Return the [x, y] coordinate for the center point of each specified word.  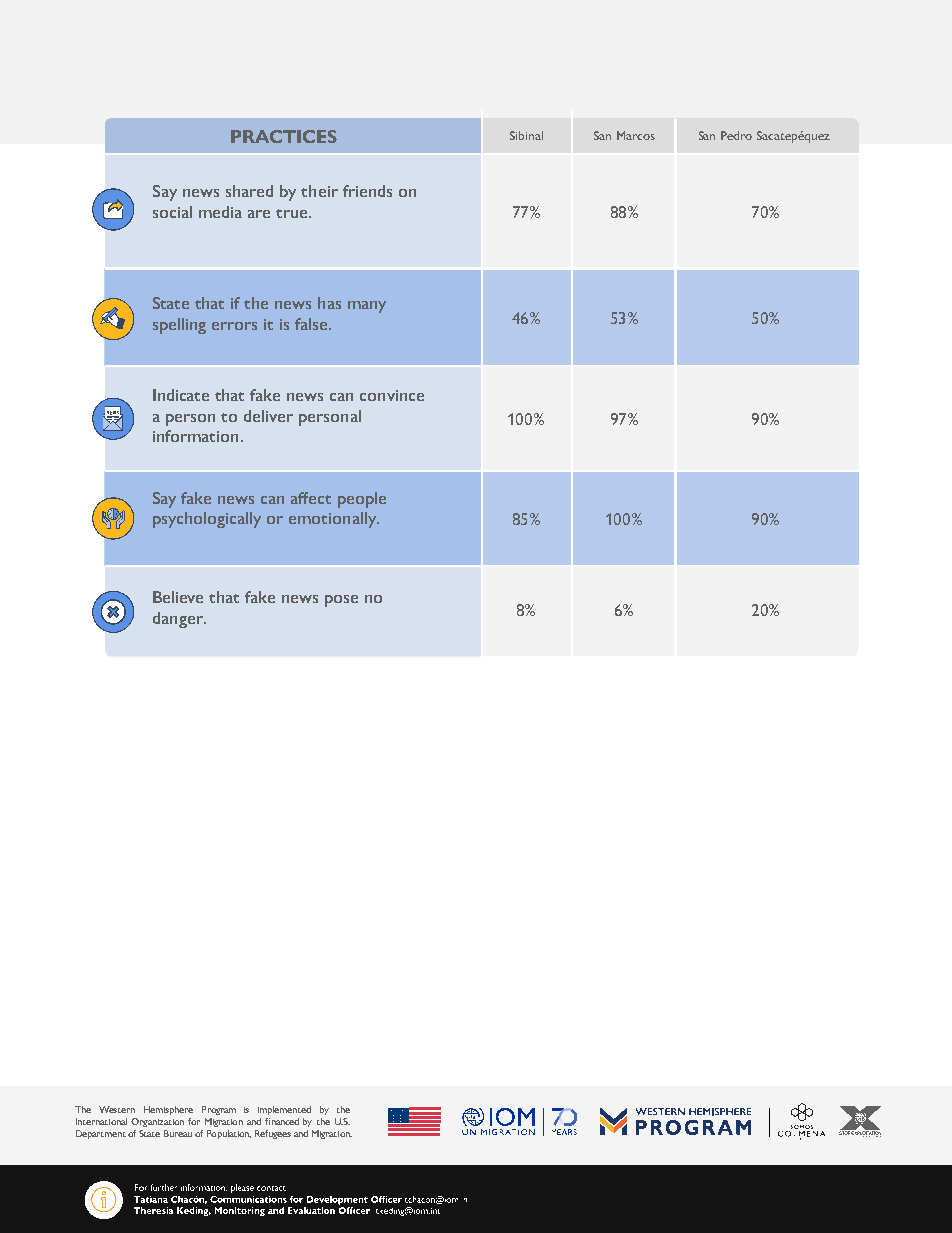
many [367, 307]
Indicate [181, 395]
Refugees [273, 1134]
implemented [284, 1110]
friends [367, 191]
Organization [157, 1122]
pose [341, 601]
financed [282, 1121]
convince [392, 395]
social [172, 212]
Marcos [636, 135]
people [362, 500]
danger [179, 620]
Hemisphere [168, 1110]
